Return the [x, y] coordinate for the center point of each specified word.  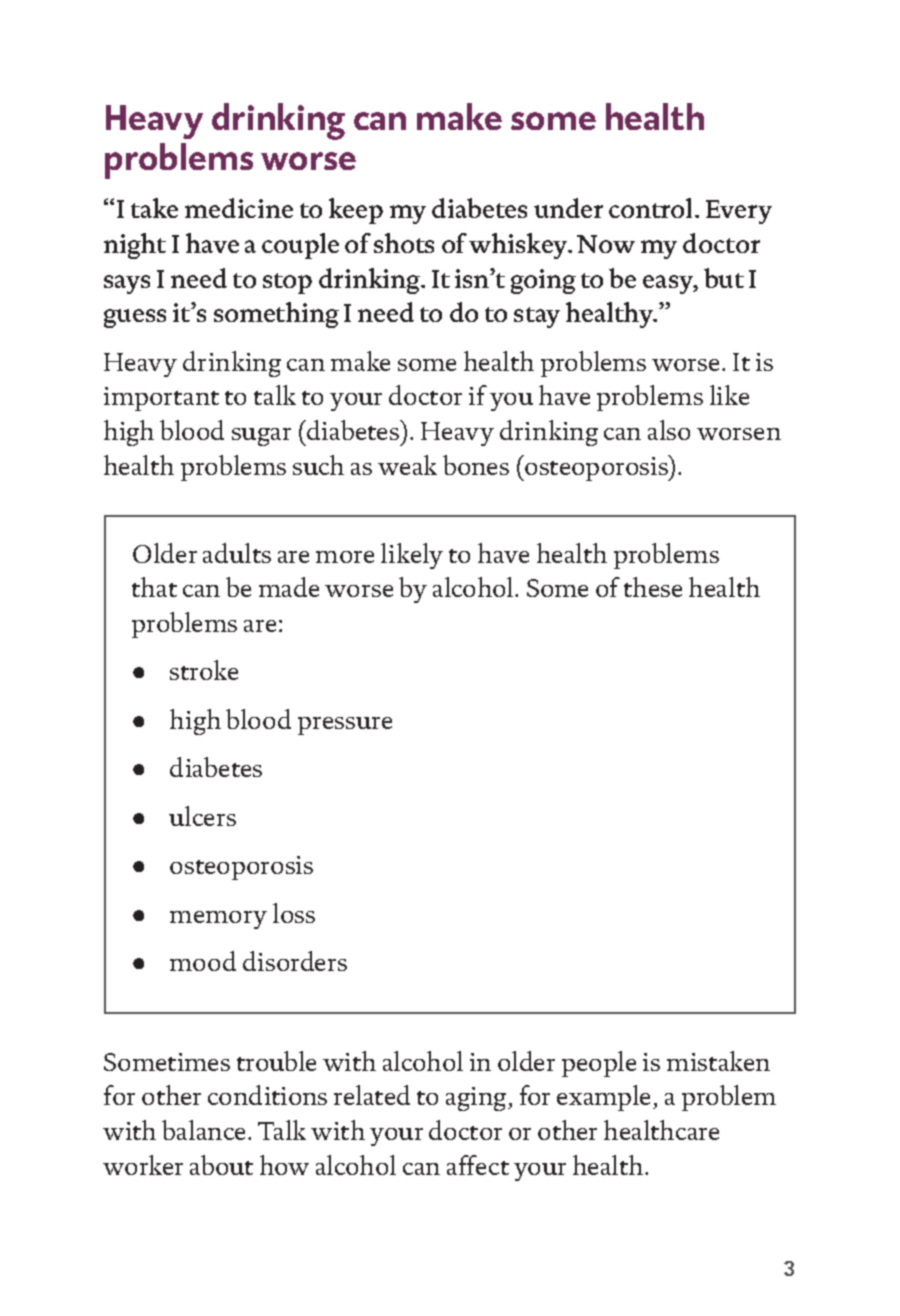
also [669, 430]
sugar [261, 437]
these [653, 587]
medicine [239, 208]
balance [203, 1130]
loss [294, 913]
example [605, 1098]
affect [478, 1165]
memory [218, 920]
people [599, 1064]
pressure [345, 726]
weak [407, 465]
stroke [204, 670]
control [652, 208]
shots [404, 243]
